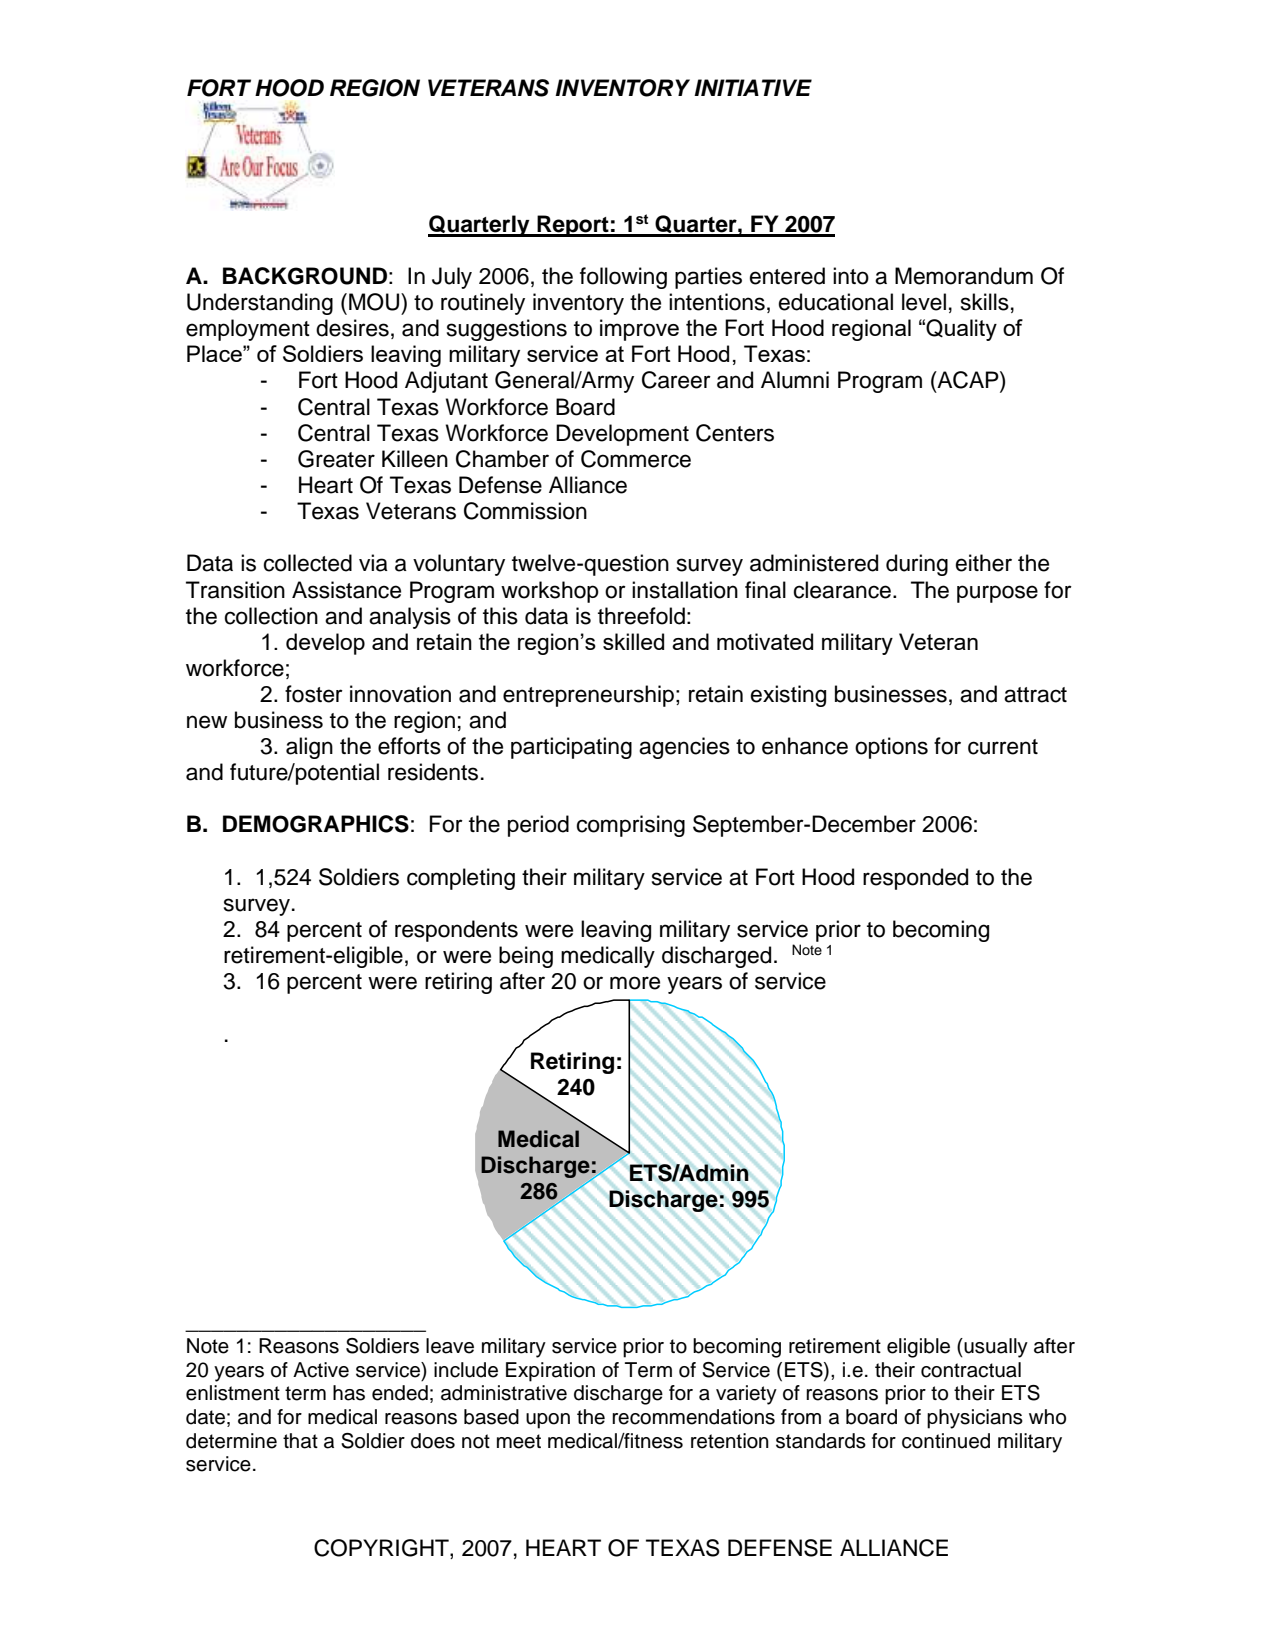 This screenshot has width=1264, height=1635. I want to click on Memorandum, so click(964, 276).
